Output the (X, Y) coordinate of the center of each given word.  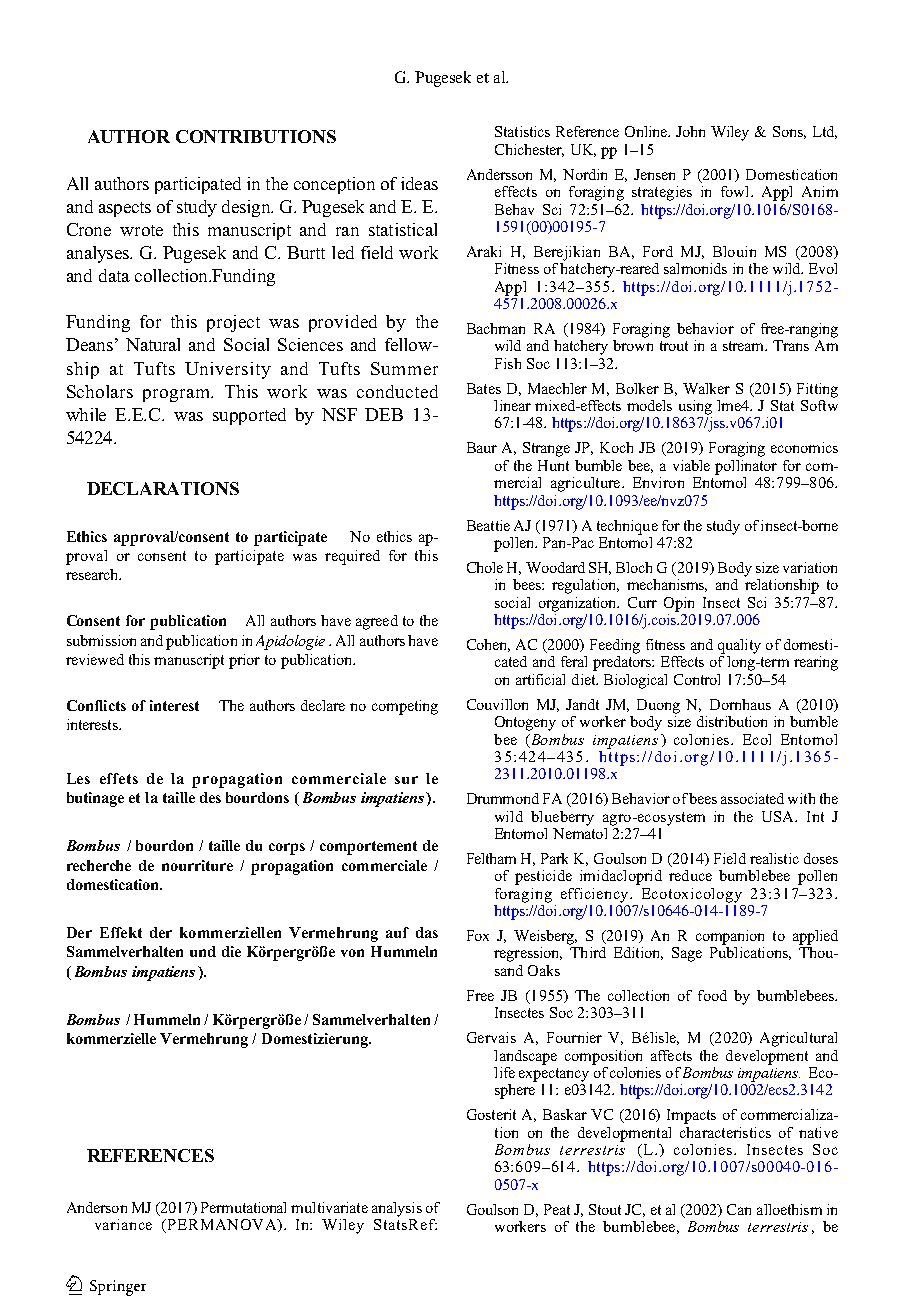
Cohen (488, 645)
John (690, 131)
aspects (125, 209)
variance (123, 1224)
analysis (397, 1209)
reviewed (95, 659)
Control (697, 679)
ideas (419, 183)
